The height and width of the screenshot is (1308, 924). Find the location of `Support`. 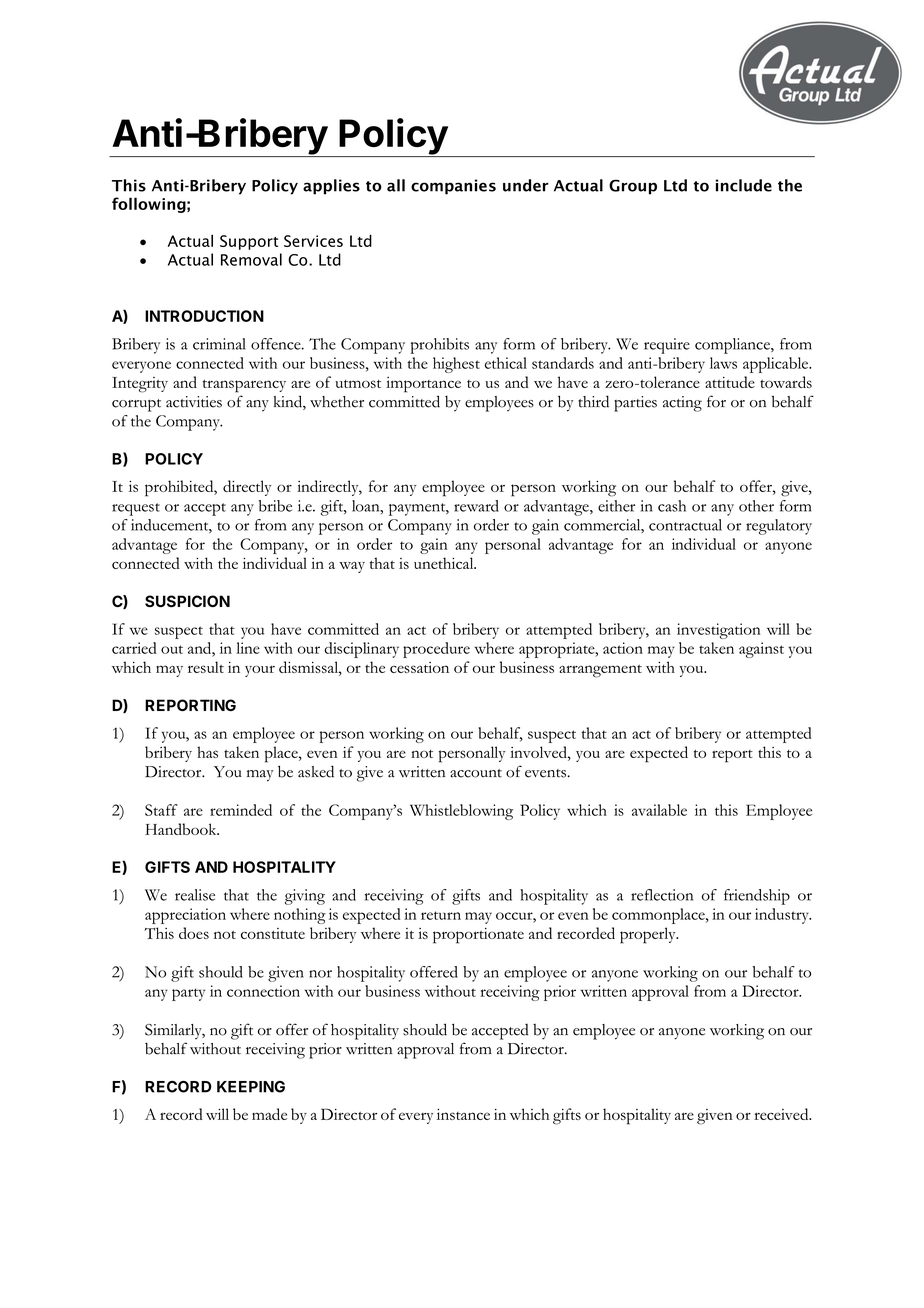

Support is located at coordinates (249, 242).
